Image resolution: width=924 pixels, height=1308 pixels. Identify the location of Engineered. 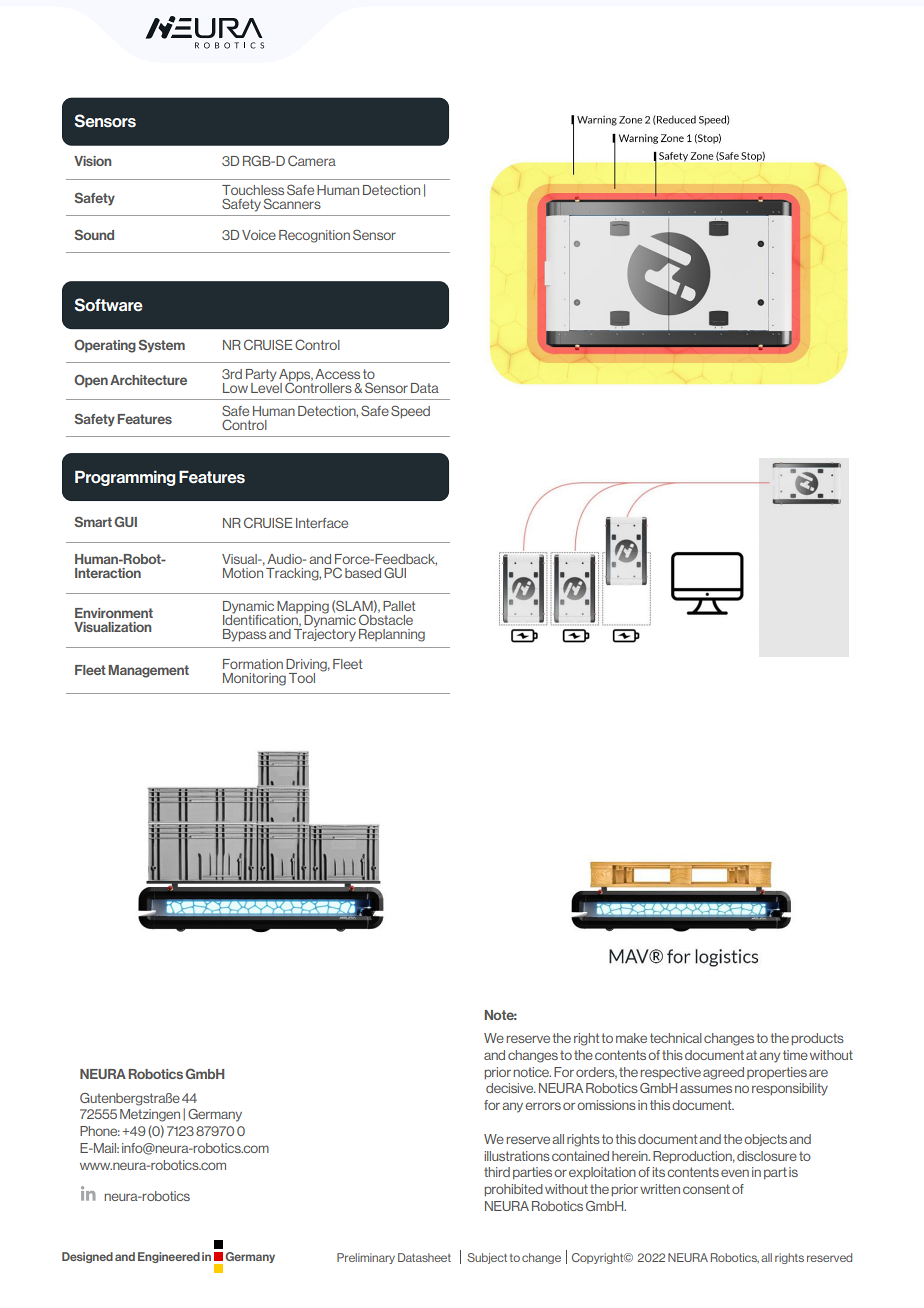
(169, 1257).
